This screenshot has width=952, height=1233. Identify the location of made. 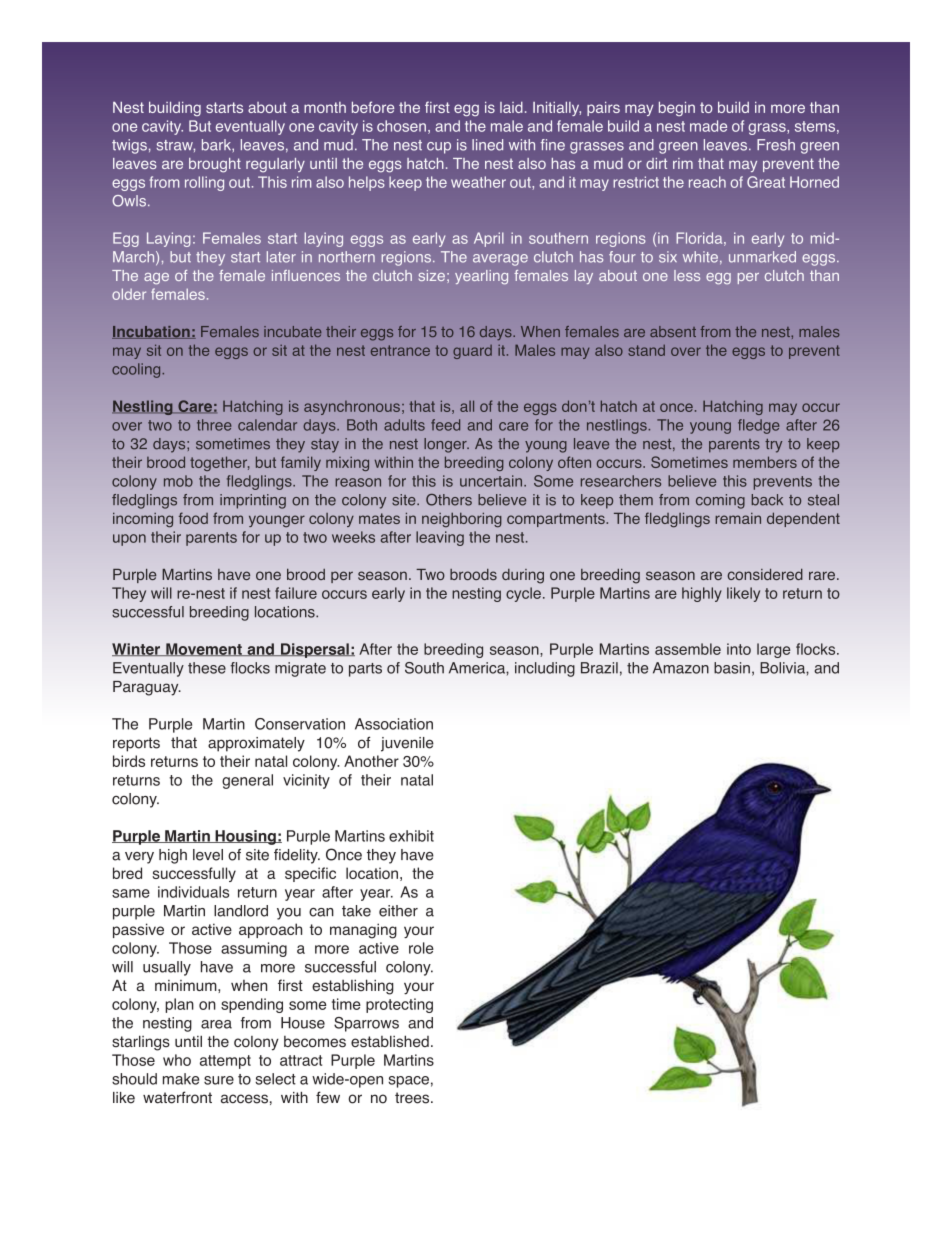
(708, 126).
